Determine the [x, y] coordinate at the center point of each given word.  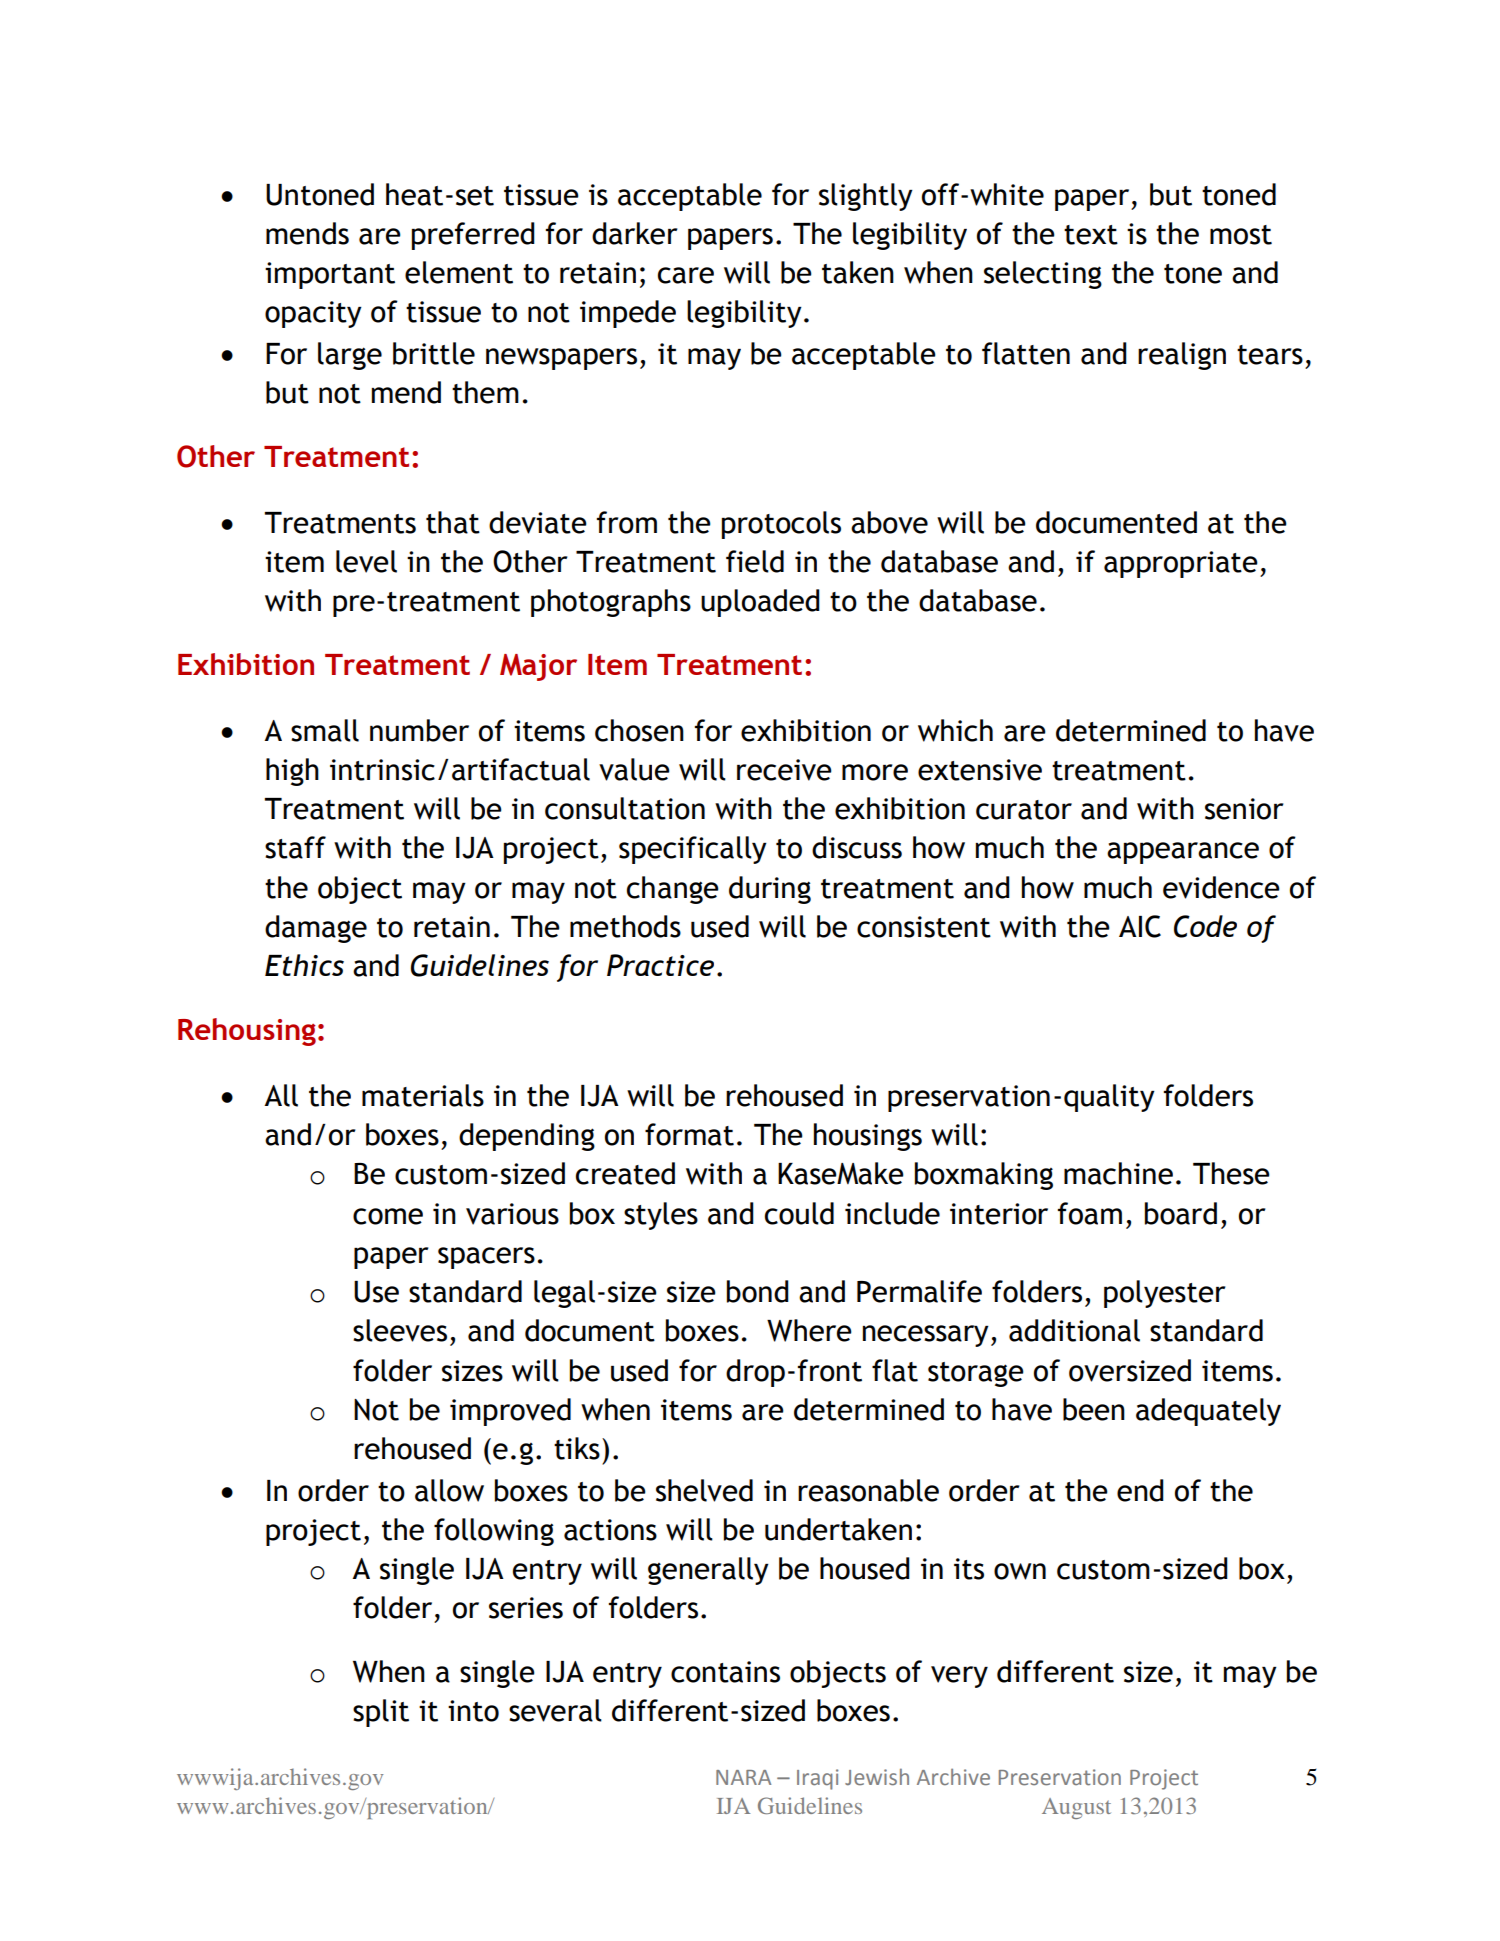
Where [809, 1330]
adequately [1208, 1412]
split [381, 1713]
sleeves [400, 1330]
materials [423, 1095]
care [686, 275]
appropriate [1181, 564]
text [1091, 235]
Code [1205, 926]
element [459, 272]
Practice [660, 965]
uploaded [760, 603]
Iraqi [817, 1779]
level [366, 561]
